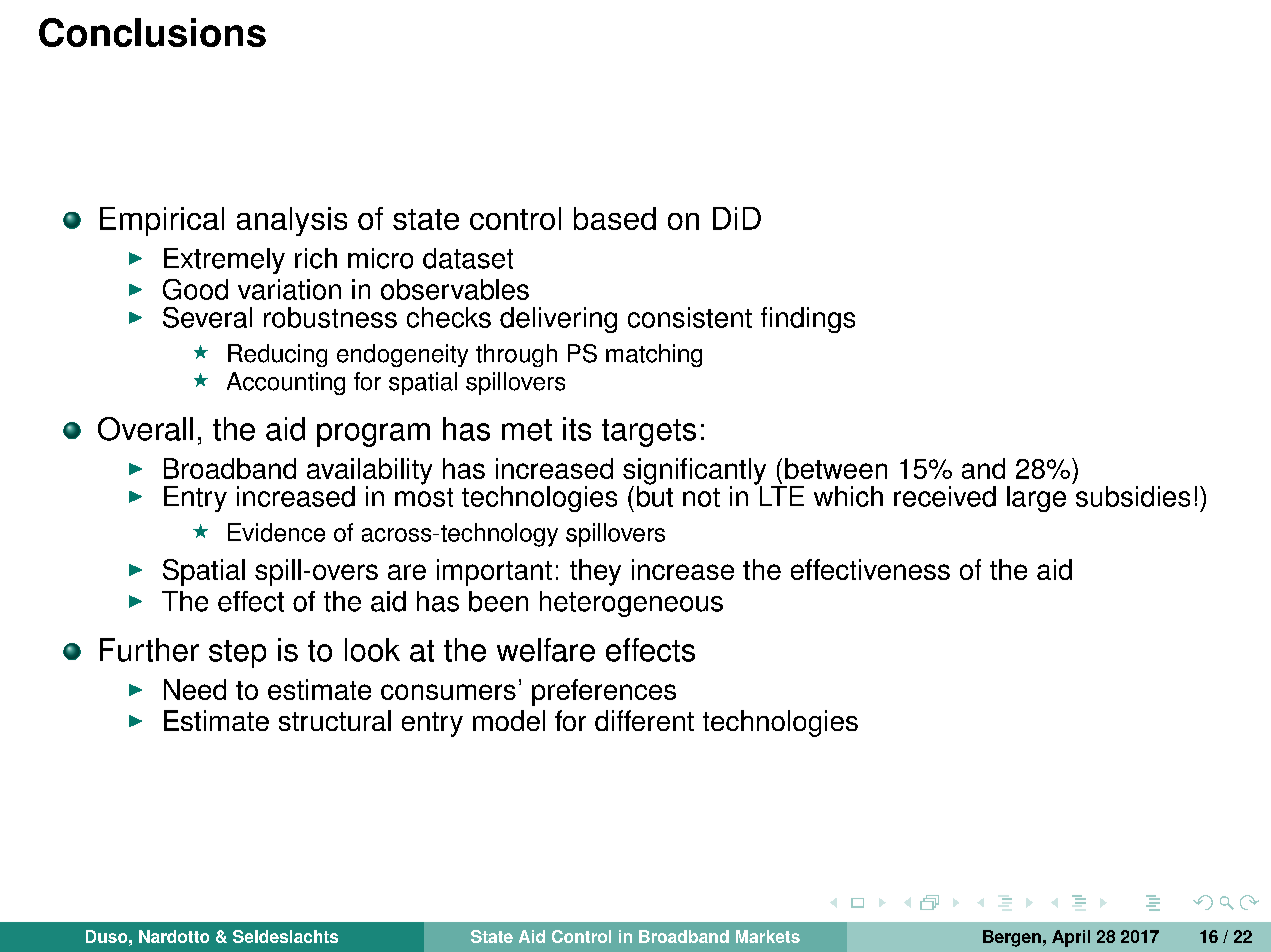 The width and height of the image is (1271, 952). Describe the element at coordinates (335, 720) in the image. I see `structural` at that location.
